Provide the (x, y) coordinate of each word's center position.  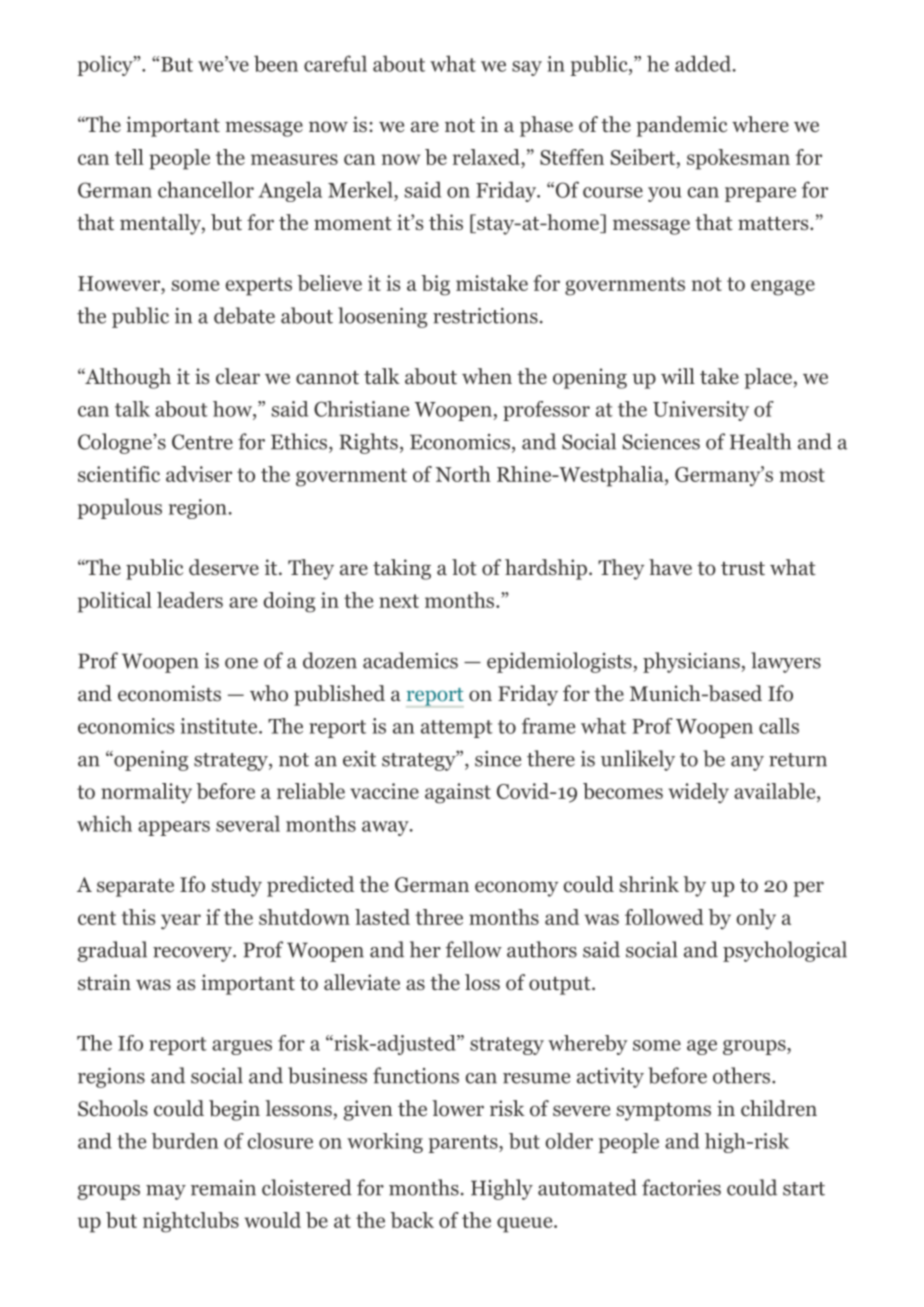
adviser (199, 474)
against (458, 793)
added (704, 63)
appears (174, 828)
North (463, 474)
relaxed (487, 157)
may (166, 1192)
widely (698, 793)
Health (760, 441)
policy (106, 65)
